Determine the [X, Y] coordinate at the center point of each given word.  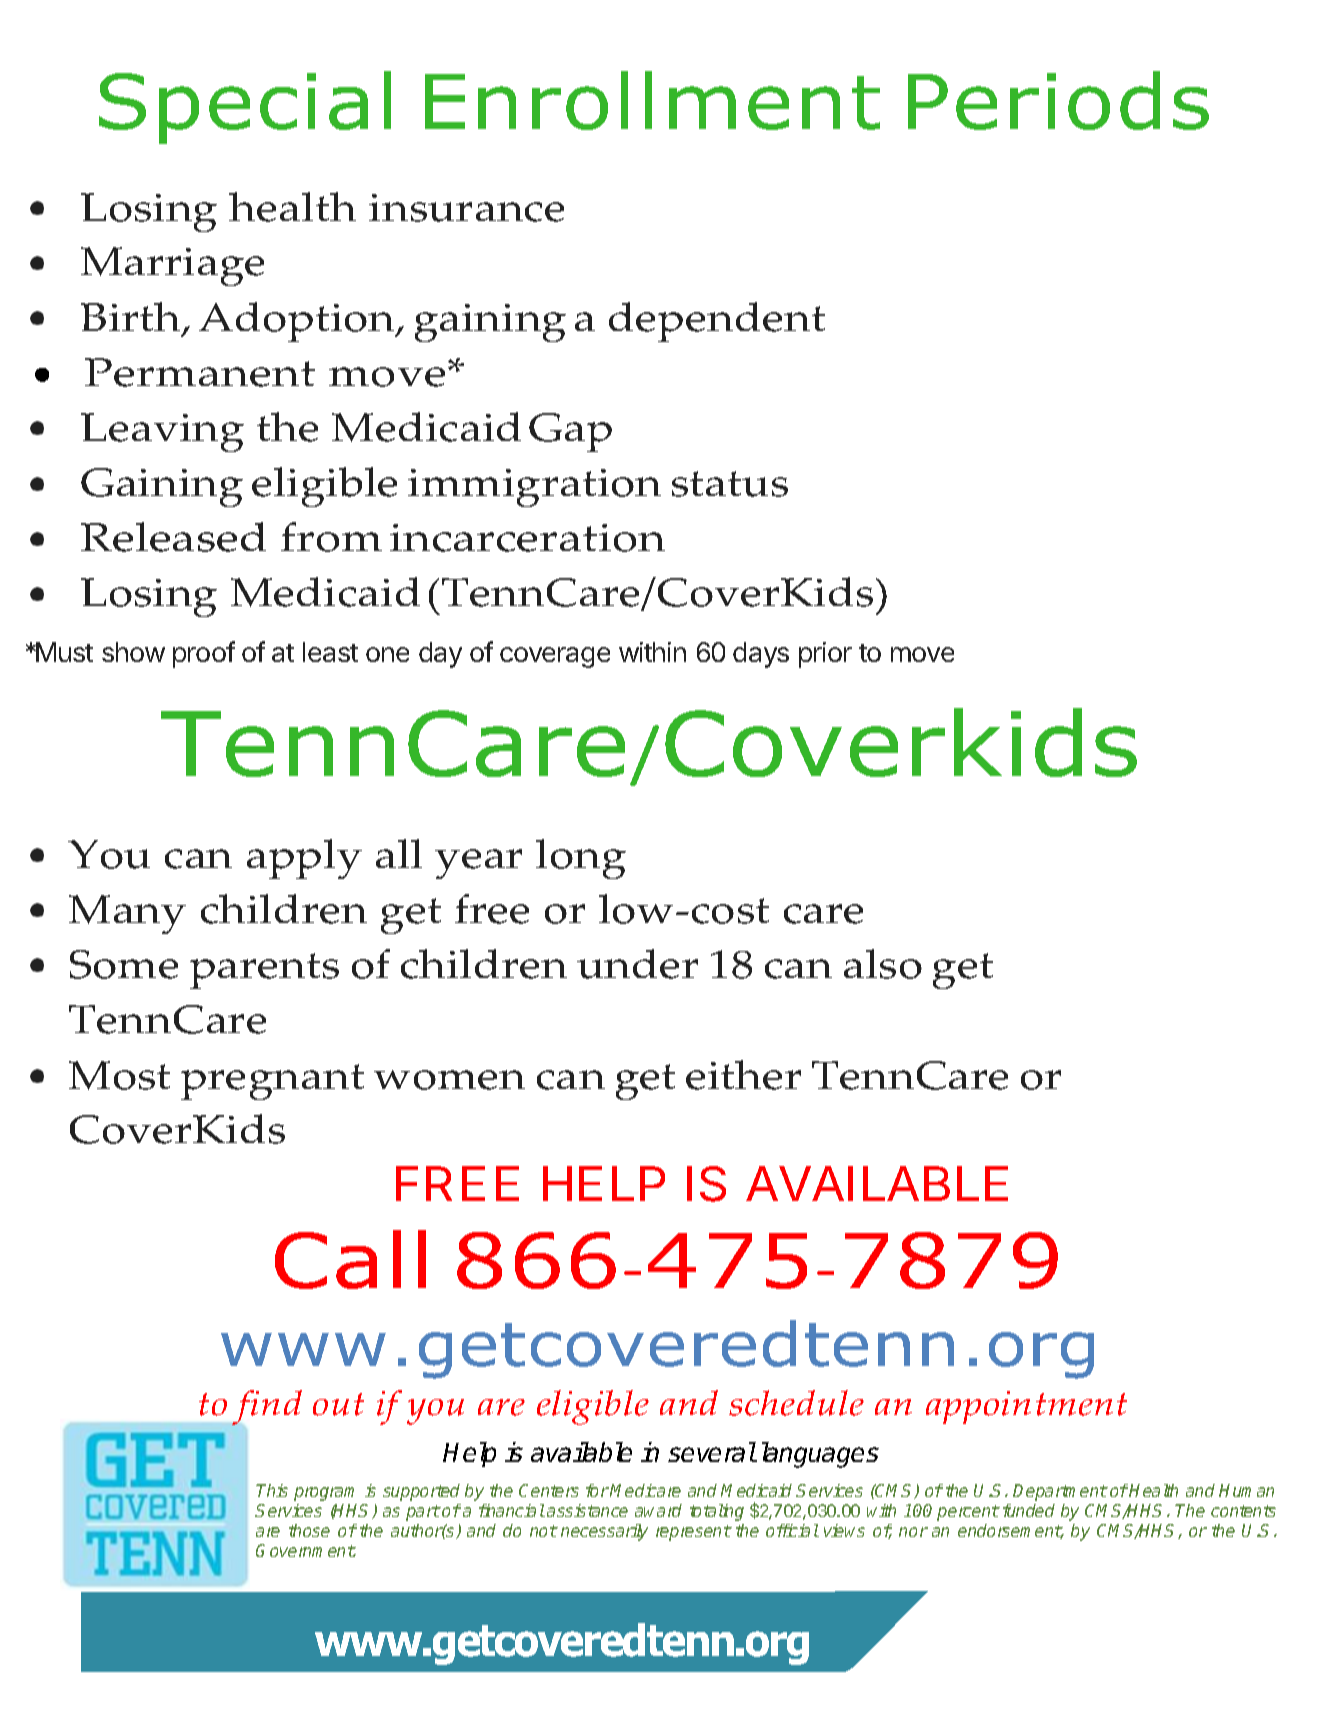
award [658, 1510]
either [743, 1075]
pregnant [272, 1082]
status [730, 484]
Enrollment [652, 100]
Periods [1058, 100]
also [883, 964]
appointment [1026, 1407]
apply [304, 859]
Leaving [162, 432]
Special [245, 107]
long [581, 859]
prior [825, 655]
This [272, 1490]
